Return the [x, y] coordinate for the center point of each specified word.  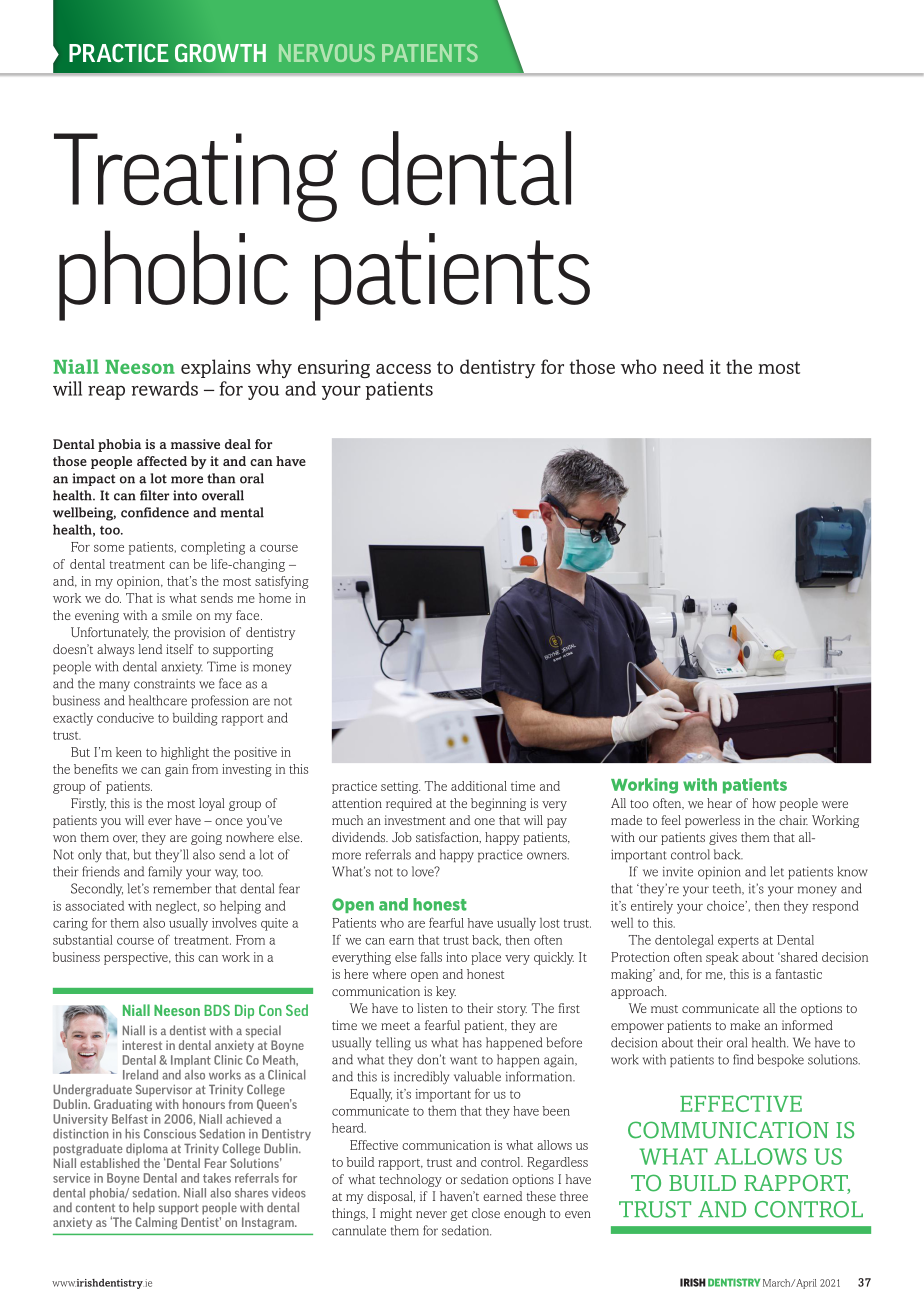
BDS [217, 1010]
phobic [173, 275]
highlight [185, 753]
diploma [147, 1150]
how [764, 803]
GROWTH [220, 53]
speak [722, 958]
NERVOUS [327, 53]
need [683, 366]
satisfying [282, 582]
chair [793, 820]
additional [479, 786]
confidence [155, 512]
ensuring [334, 369]
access [403, 369]
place [486, 958]
